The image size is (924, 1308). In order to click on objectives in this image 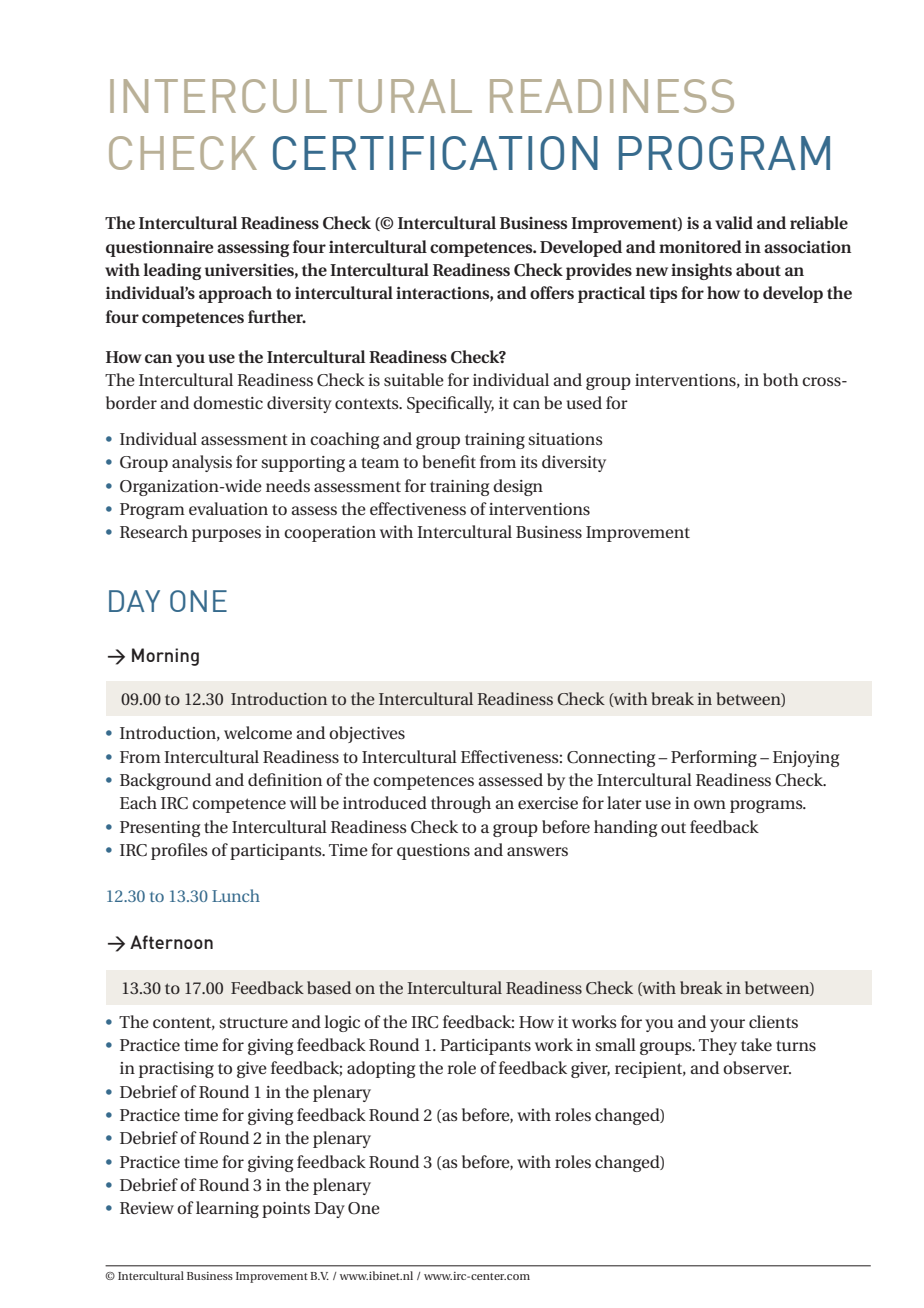, I will do `click(367, 734)`.
